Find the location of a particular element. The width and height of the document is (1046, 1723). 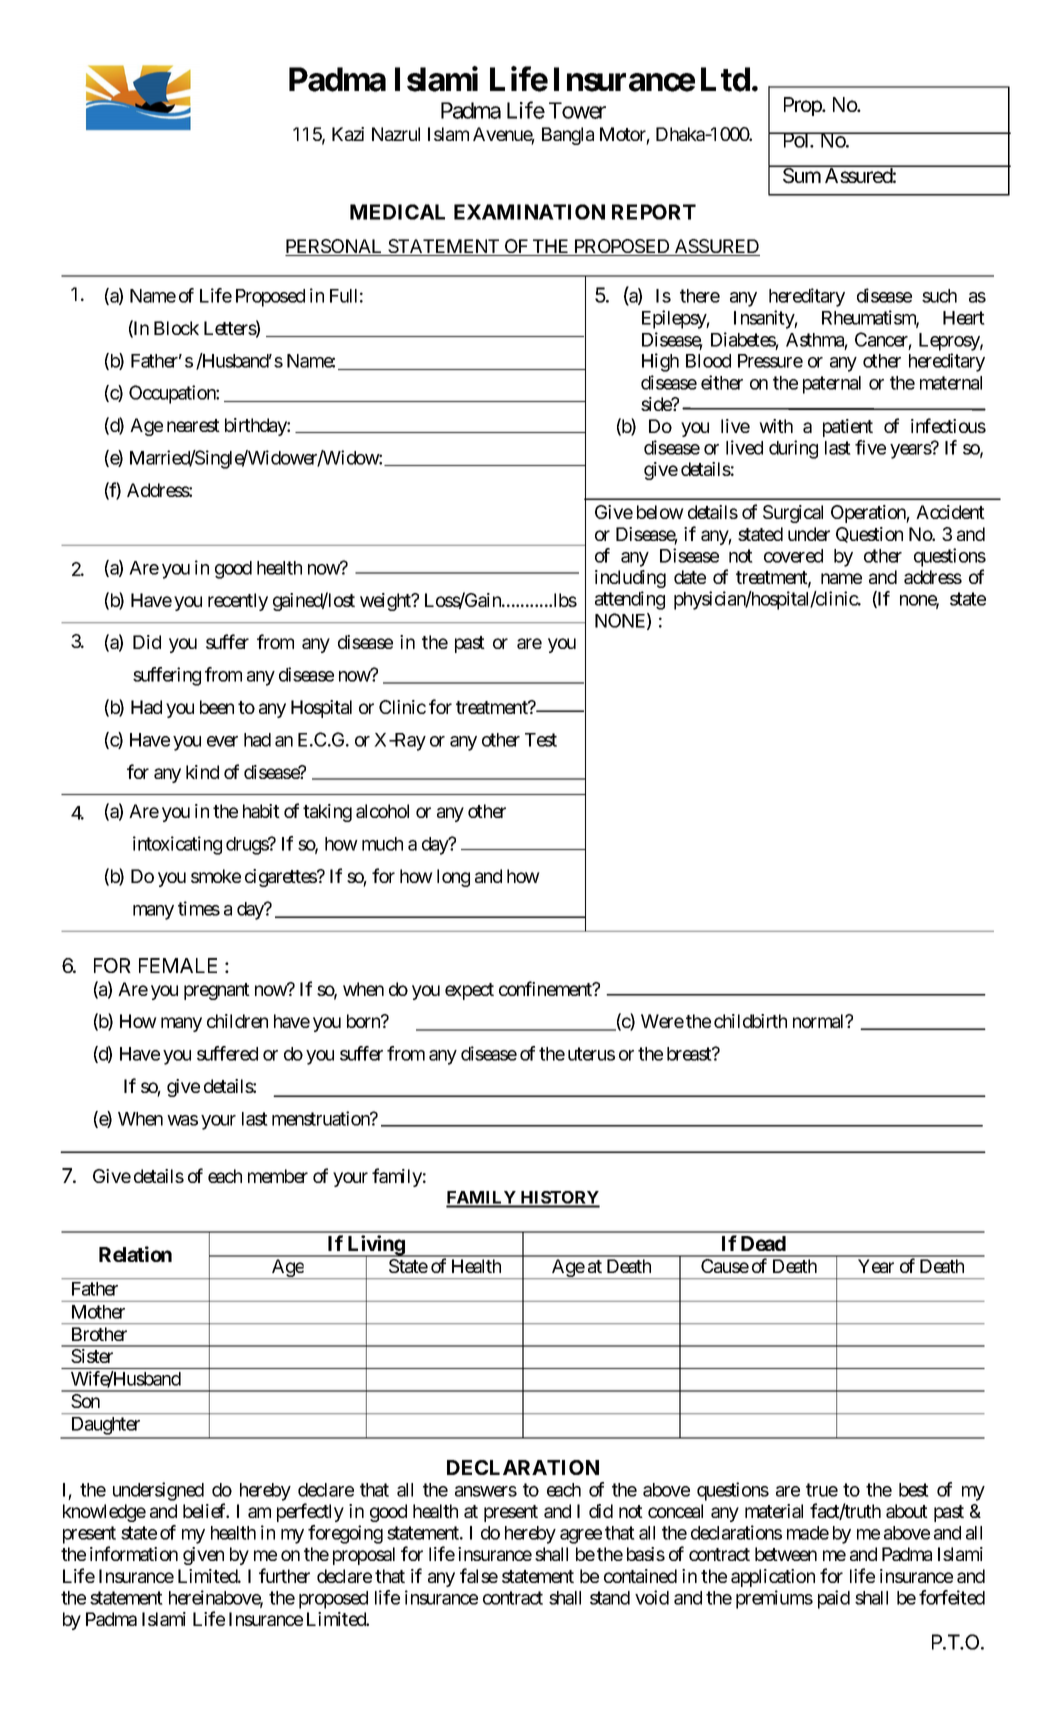

information is located at coordinates (134, 1553).
